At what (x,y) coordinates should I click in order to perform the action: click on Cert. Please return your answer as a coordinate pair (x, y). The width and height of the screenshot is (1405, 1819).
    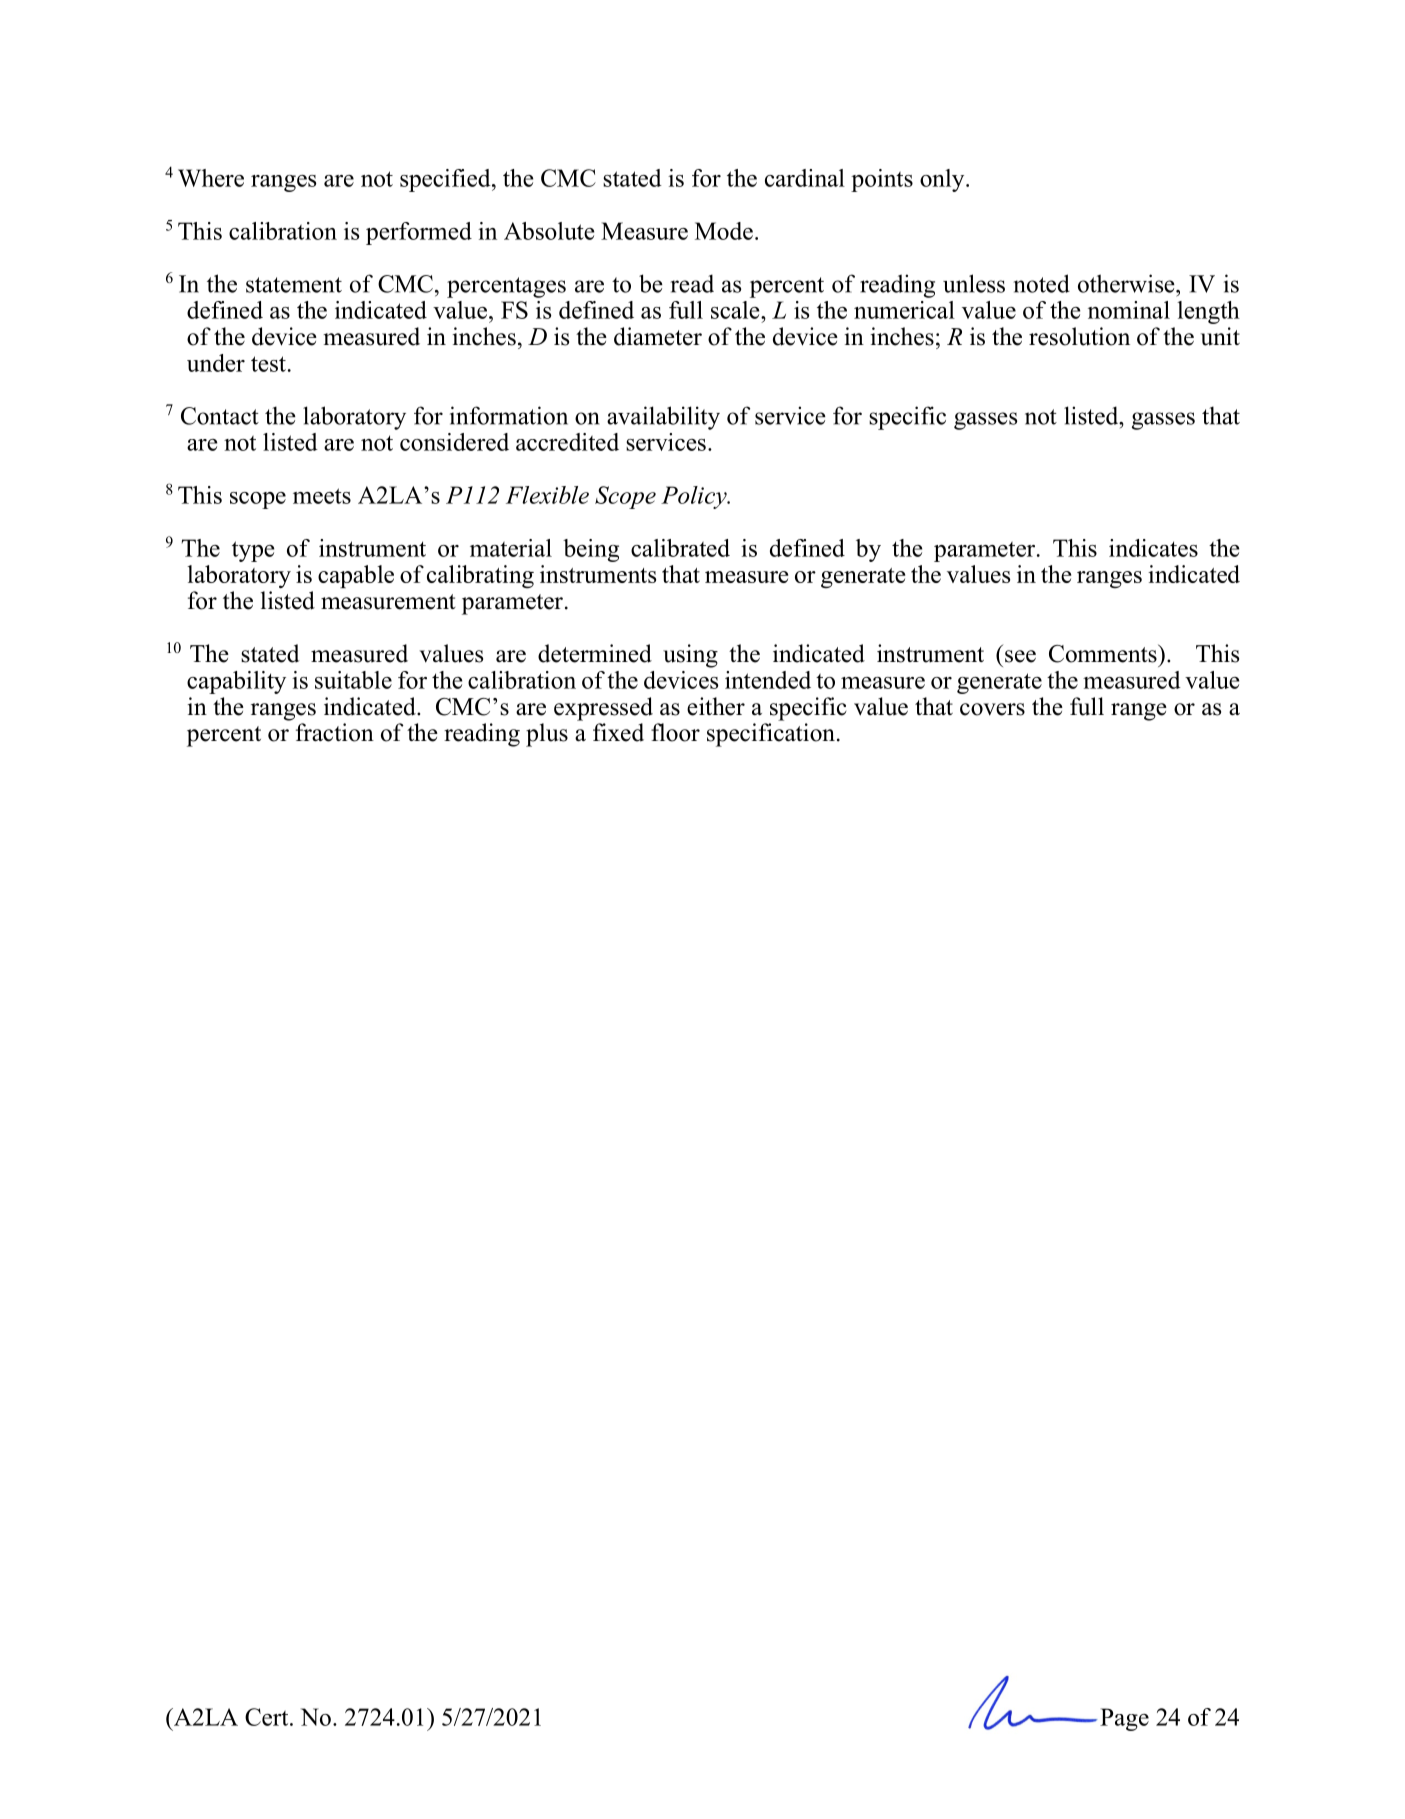
    Looking at the image, I should click on (268, 1717).
